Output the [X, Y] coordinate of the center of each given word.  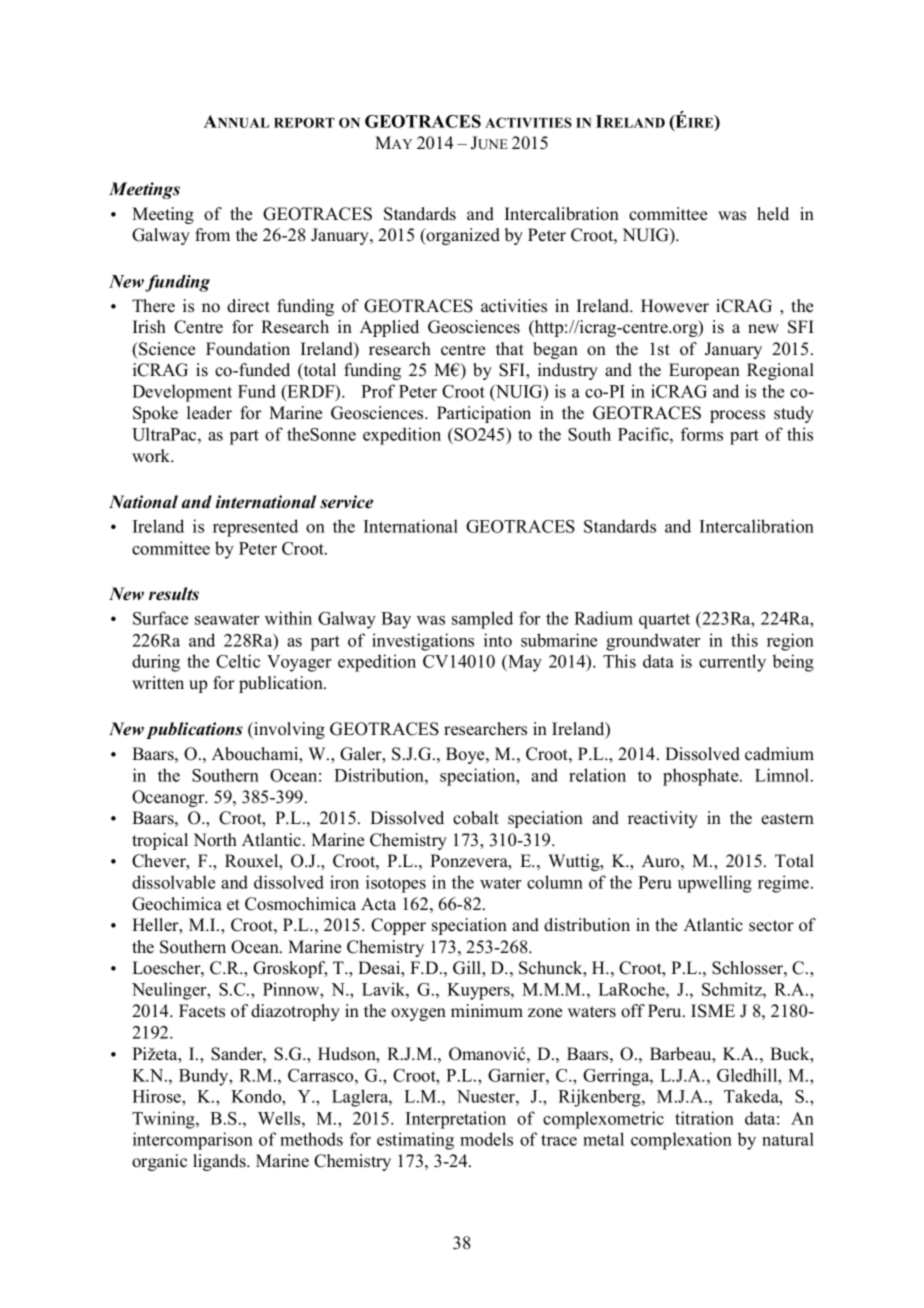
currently [732, 663]
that [510, 348]
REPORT [304, 122]
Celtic [238, 661]
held [773, 214]
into [498, 640]
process [737, 416]
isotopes [396, 884]
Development [182, 393]
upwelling [715, 884]
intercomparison [193, 1141]
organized [462, 236]
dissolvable [173, 882]
